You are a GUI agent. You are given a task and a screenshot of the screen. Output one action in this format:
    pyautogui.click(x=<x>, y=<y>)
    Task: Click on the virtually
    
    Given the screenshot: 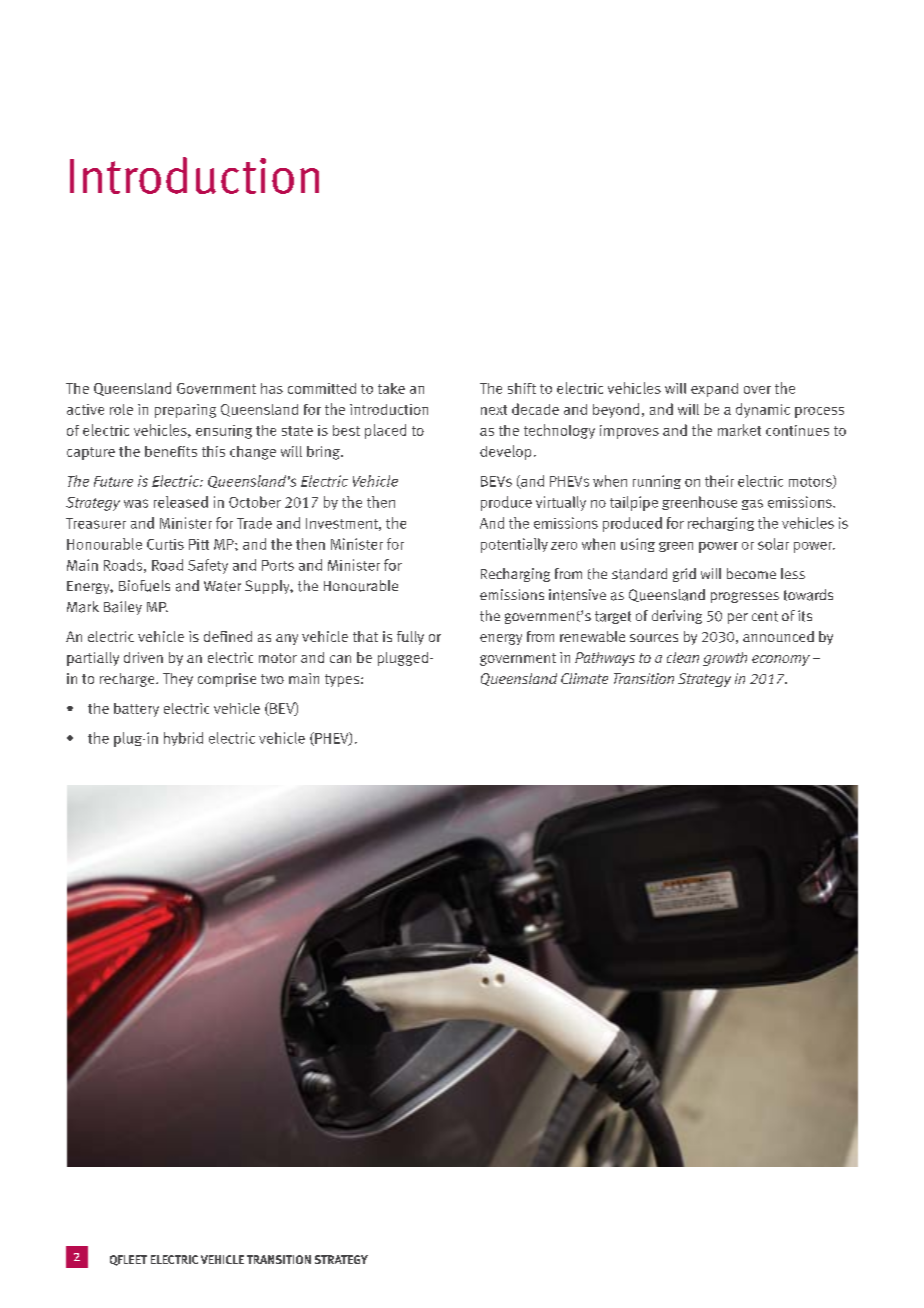 What is the action you would take?
    pyautogui.click(x=561, y=503)
